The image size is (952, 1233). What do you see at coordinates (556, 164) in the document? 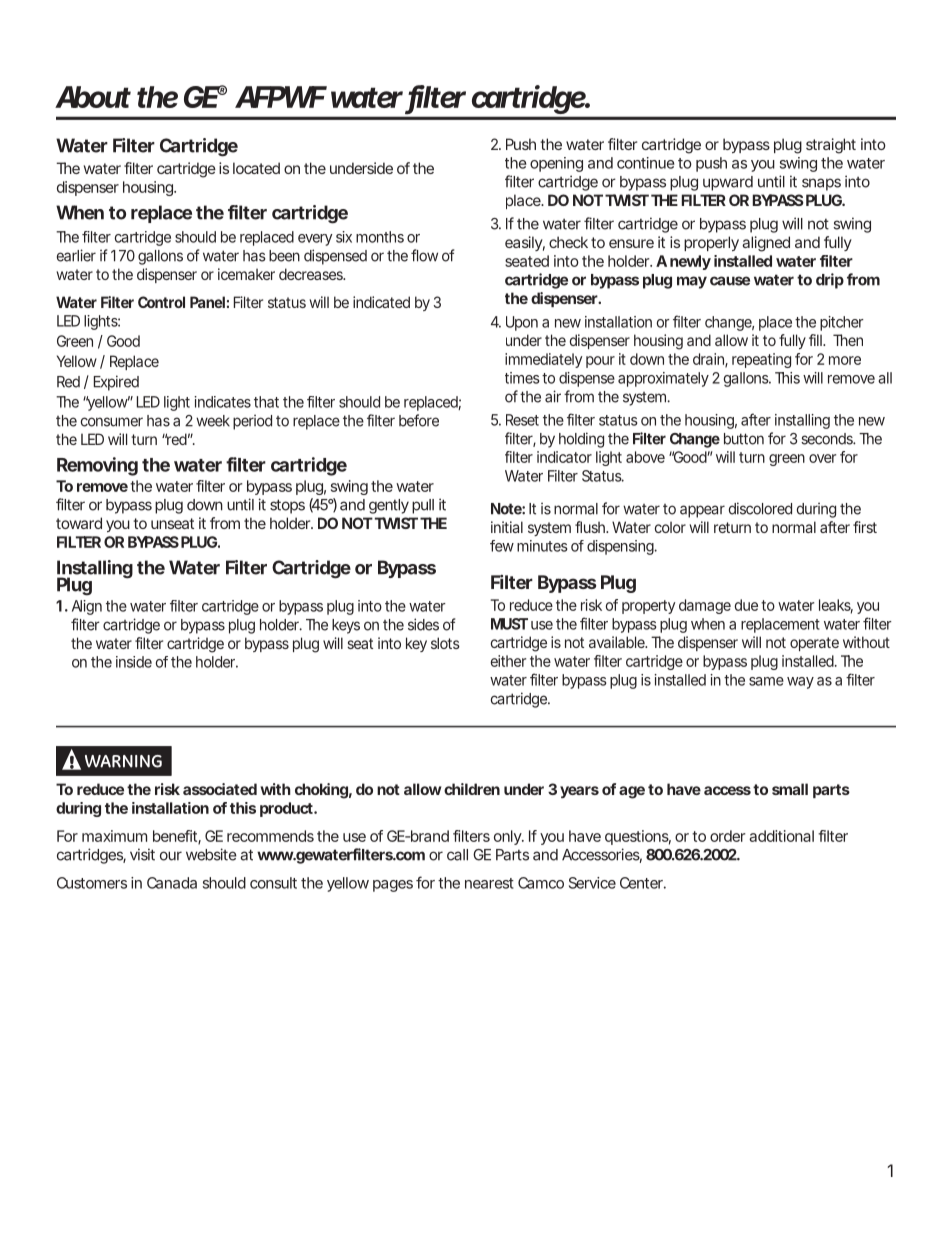
I see `opening` at bounding box center [556, 164].
